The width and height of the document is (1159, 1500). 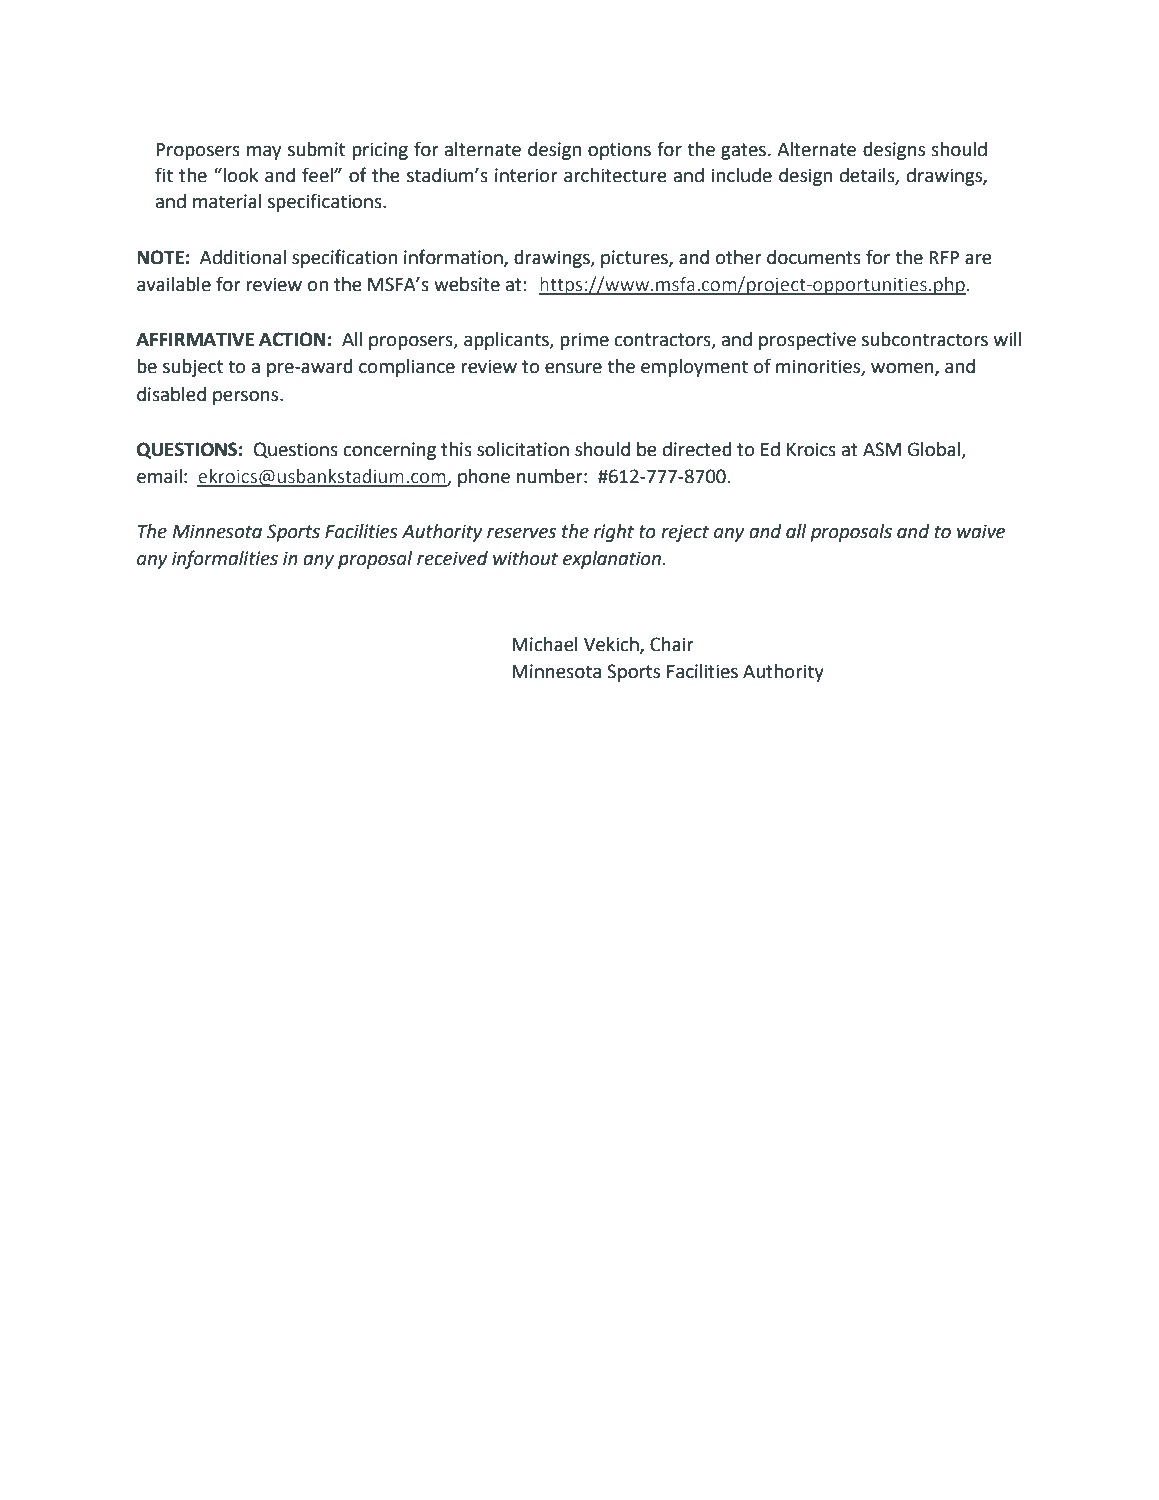 What do you see at coordinates (247, 398) in the document?
I see `persons` at bounding box center [247, 398].
